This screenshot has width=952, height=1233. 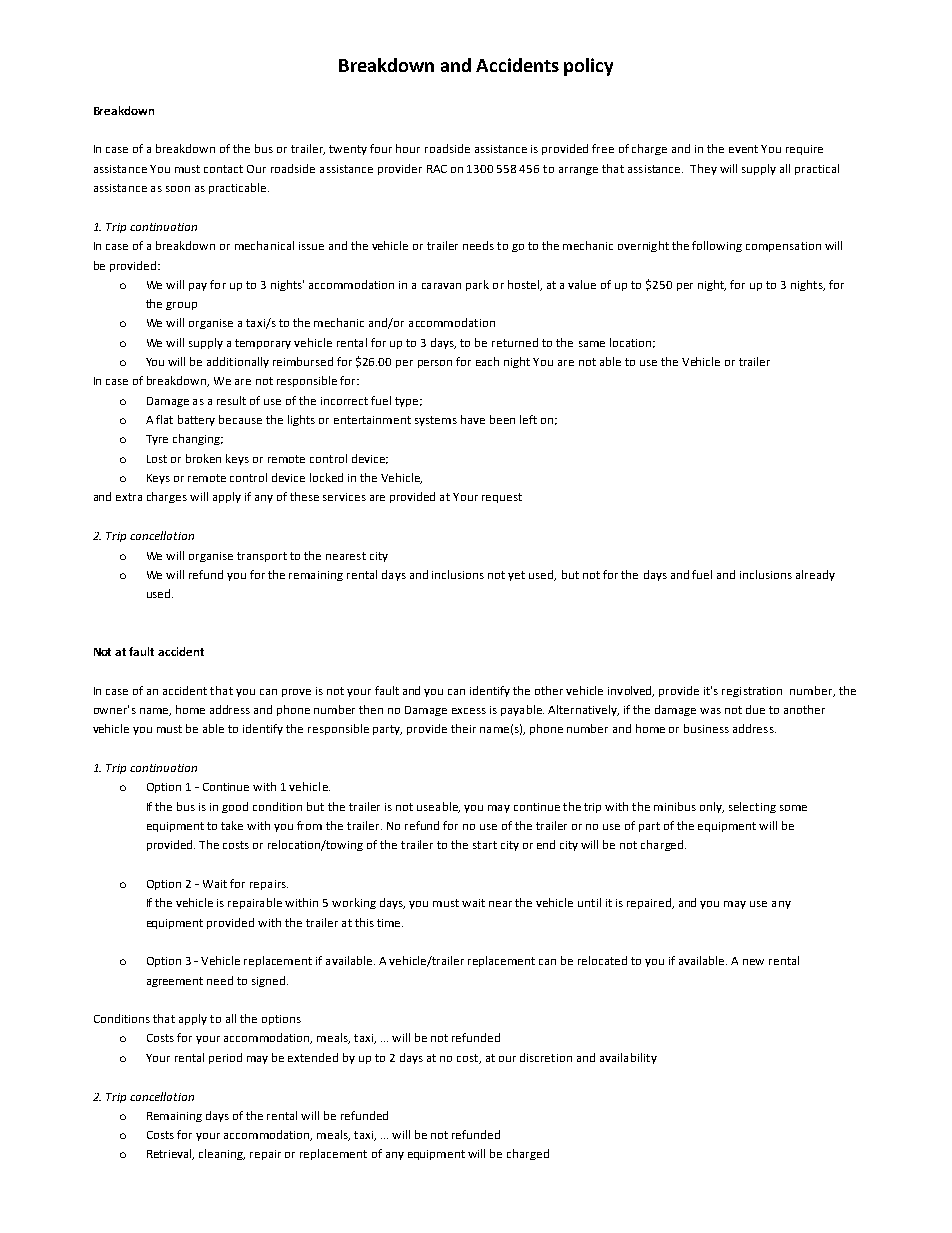 I want to click on contact, so click(x=223, y=169).
